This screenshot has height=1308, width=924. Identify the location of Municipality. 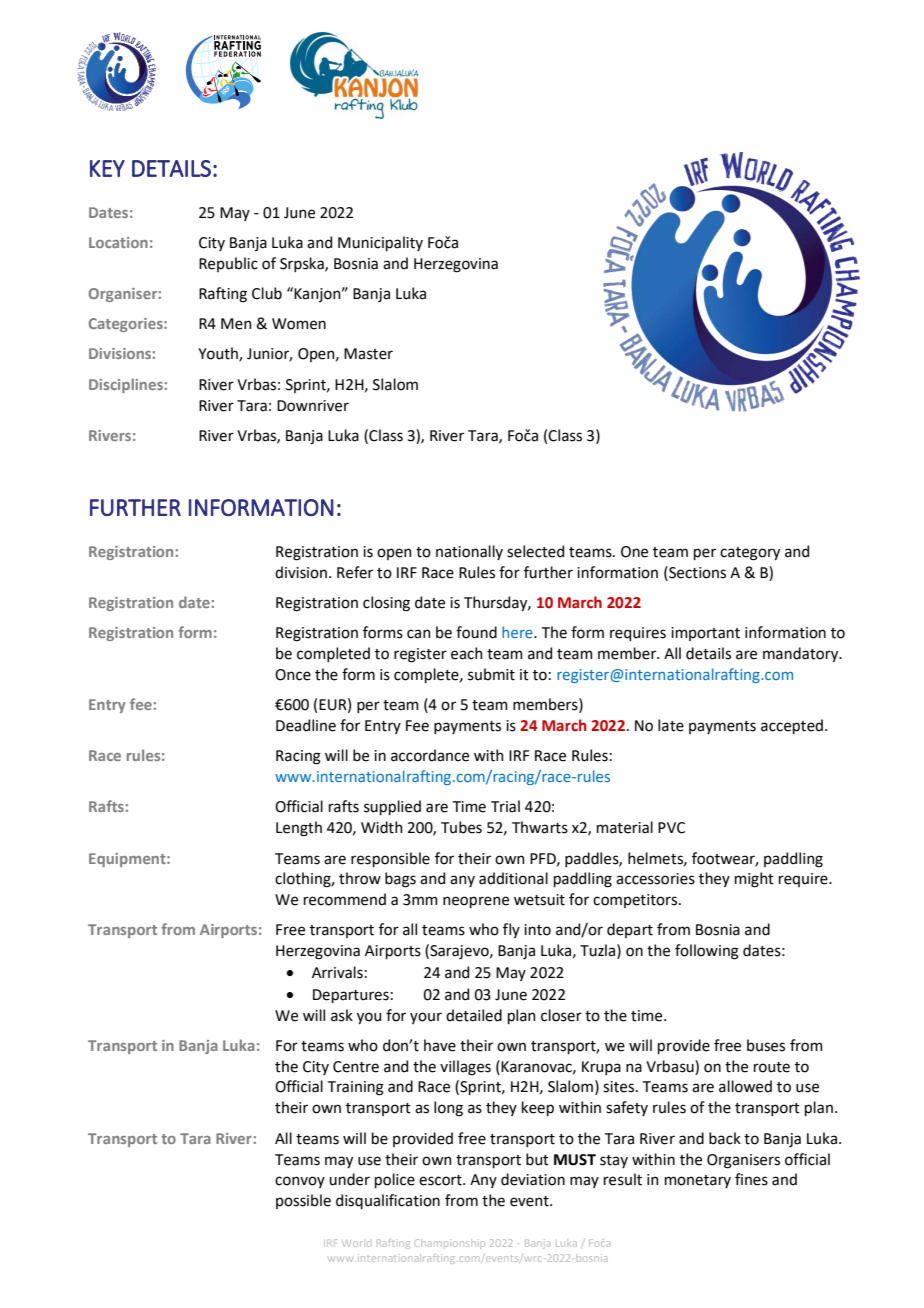
(380, 243).
